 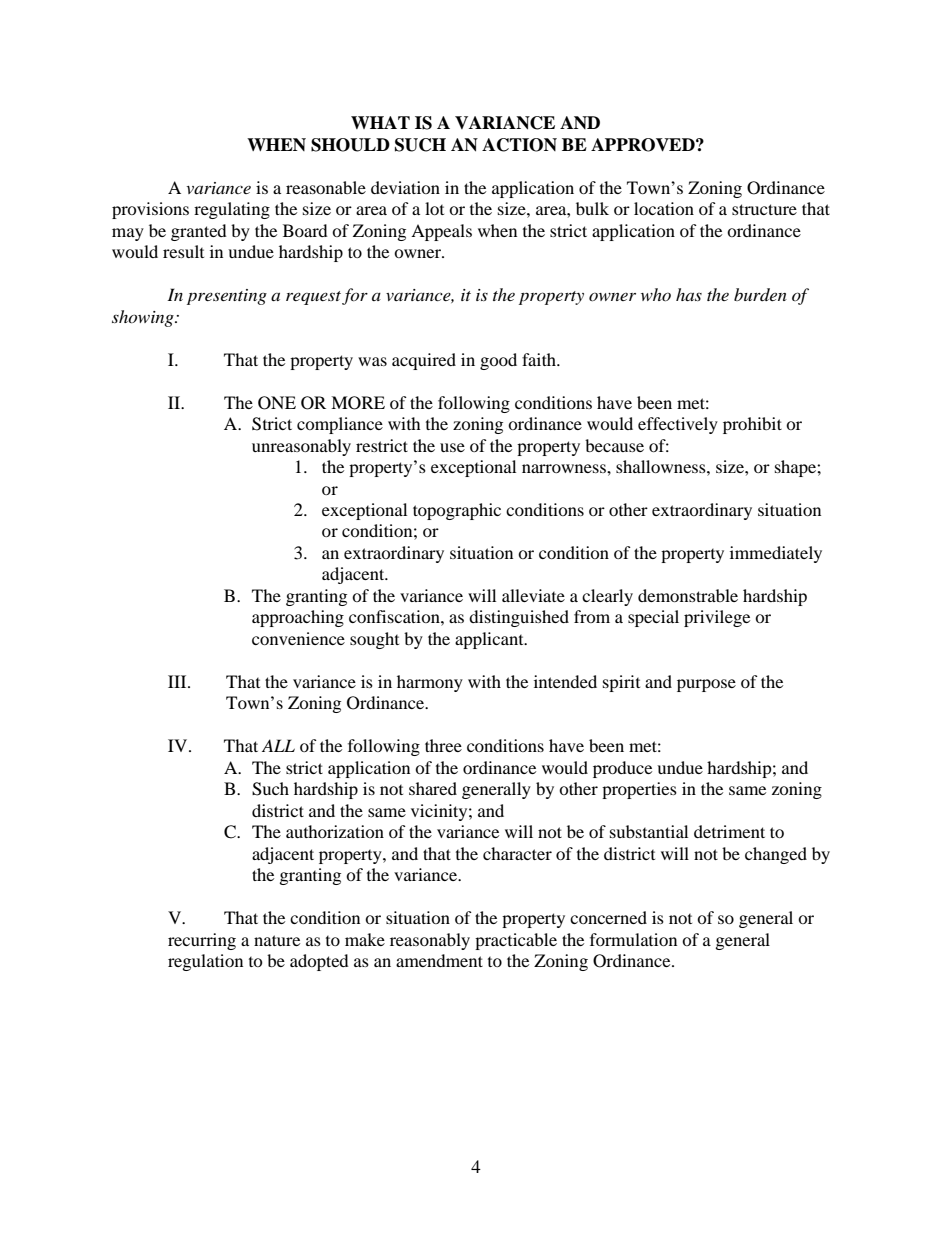 What do you see at coordinates (776, 554) in the screenshot?
I see `immediately` at bounding box center [776, 554].
